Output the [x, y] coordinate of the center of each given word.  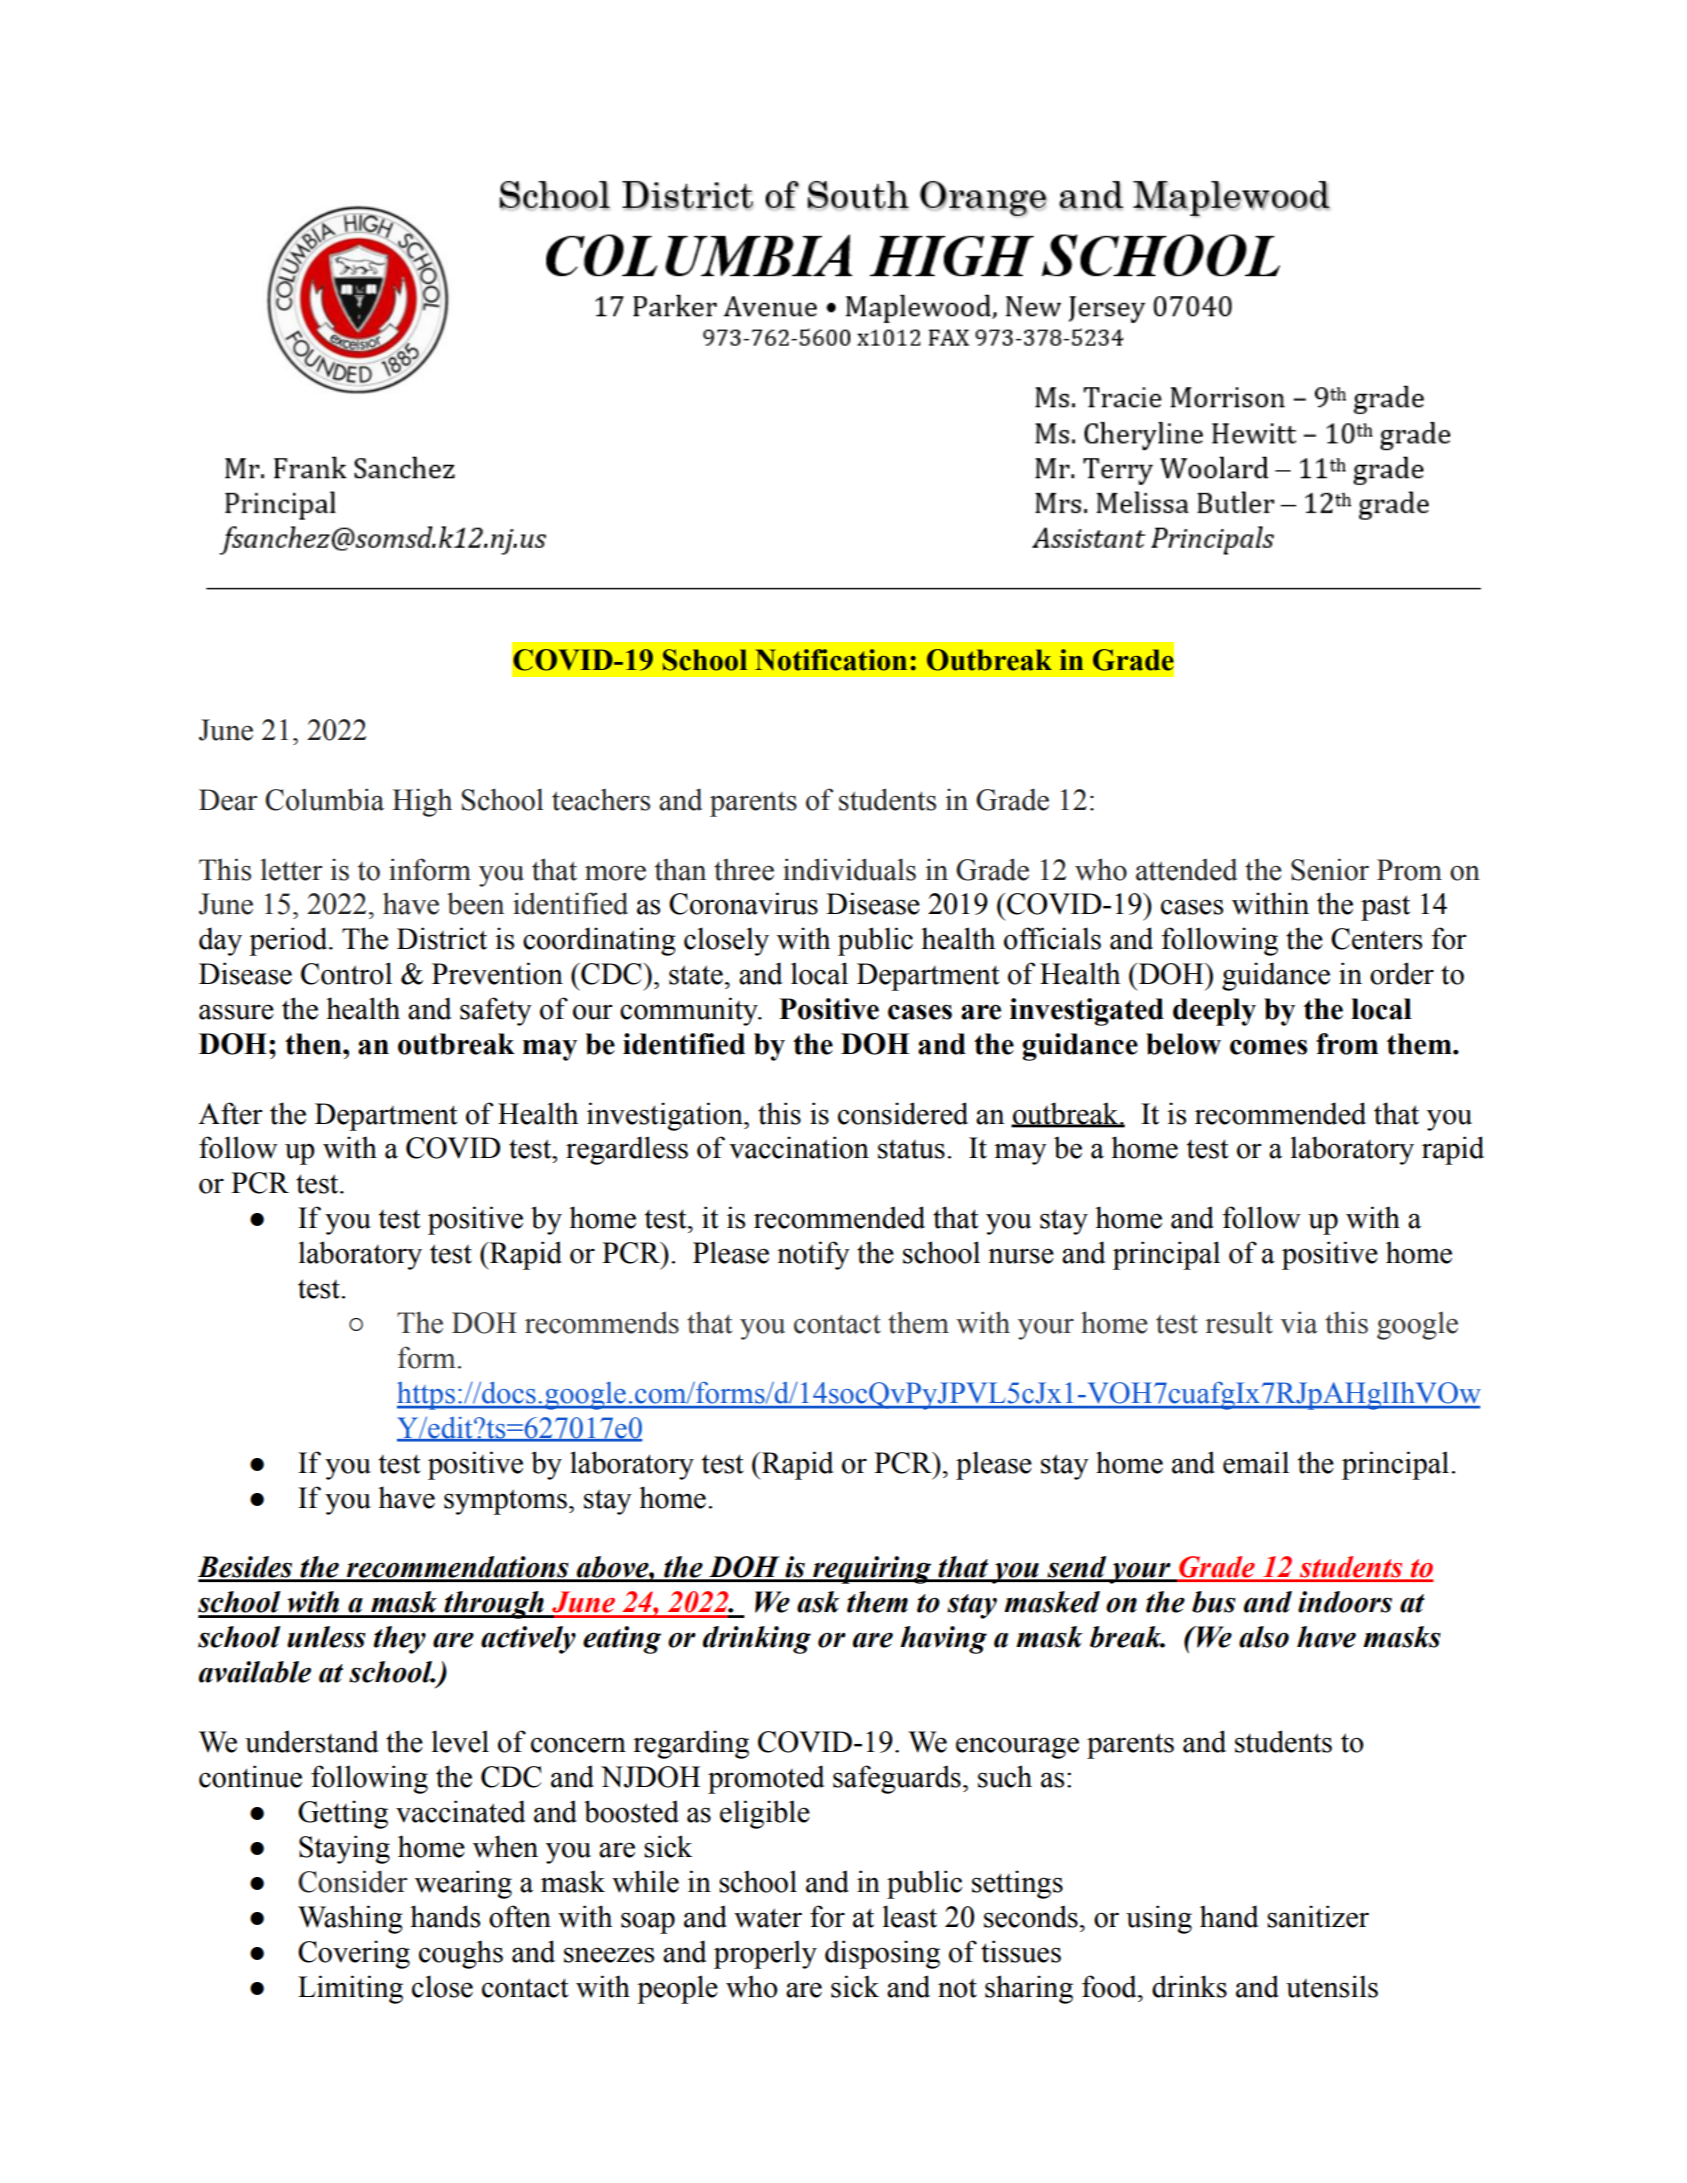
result [1239, 1323]
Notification [831, 660]
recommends [602, 1323]
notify [813, 1255]
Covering [354, 1954]
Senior [1330, 869]
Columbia [324, 799]
